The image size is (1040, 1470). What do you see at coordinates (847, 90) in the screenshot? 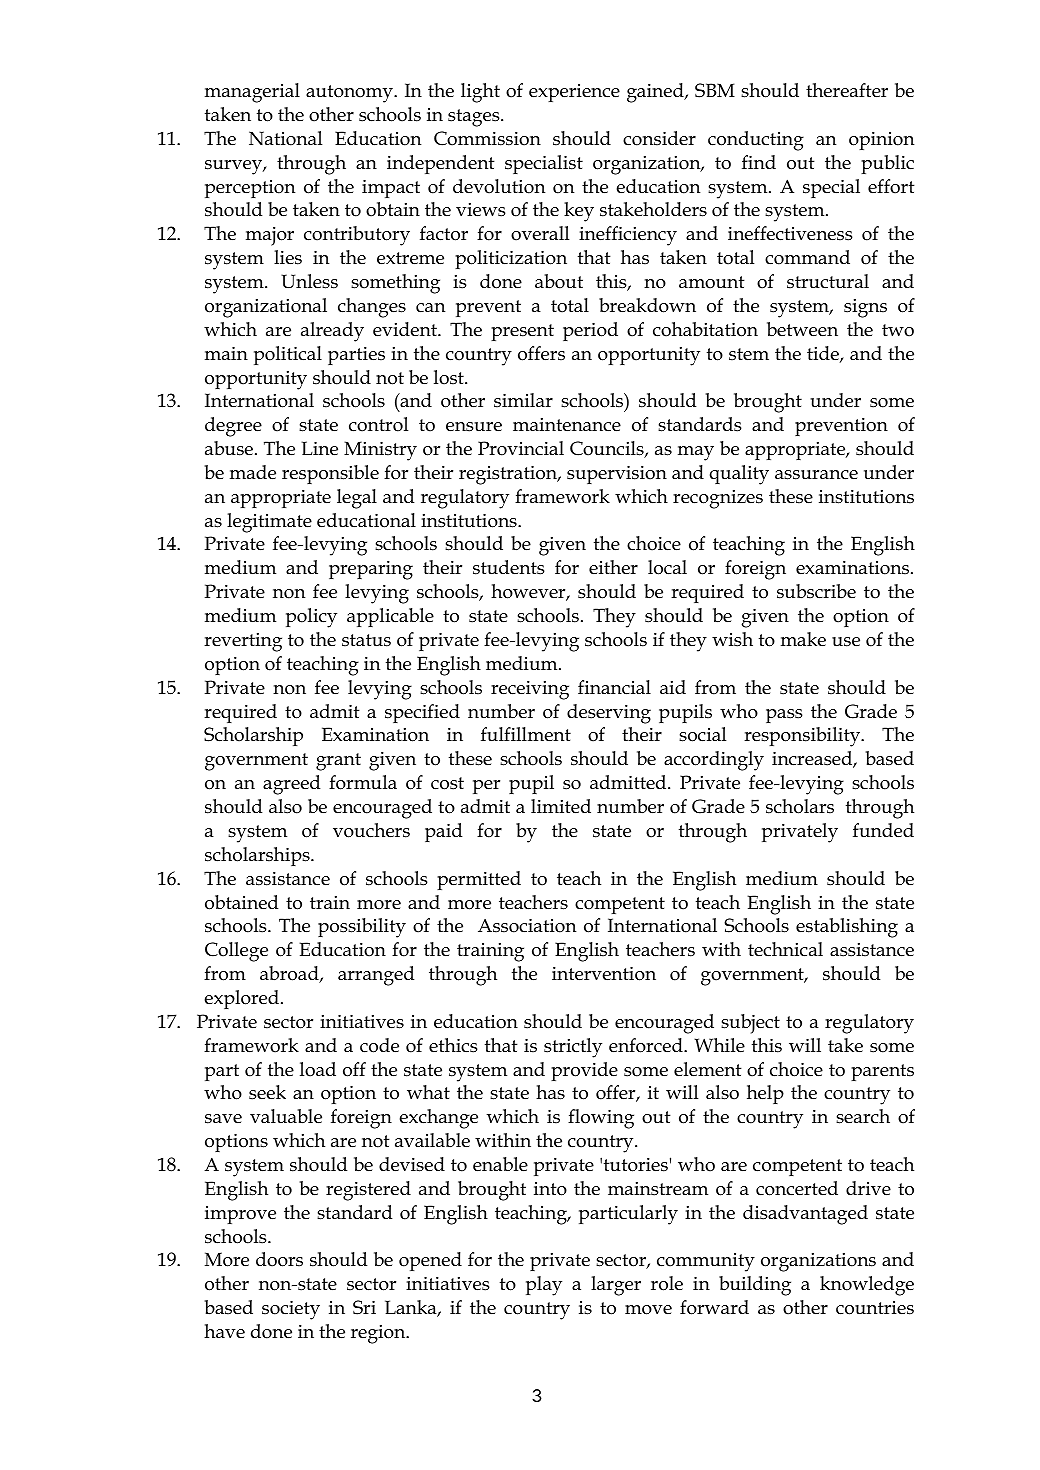
I see `thereafter` at bounding box center [847, 90].
